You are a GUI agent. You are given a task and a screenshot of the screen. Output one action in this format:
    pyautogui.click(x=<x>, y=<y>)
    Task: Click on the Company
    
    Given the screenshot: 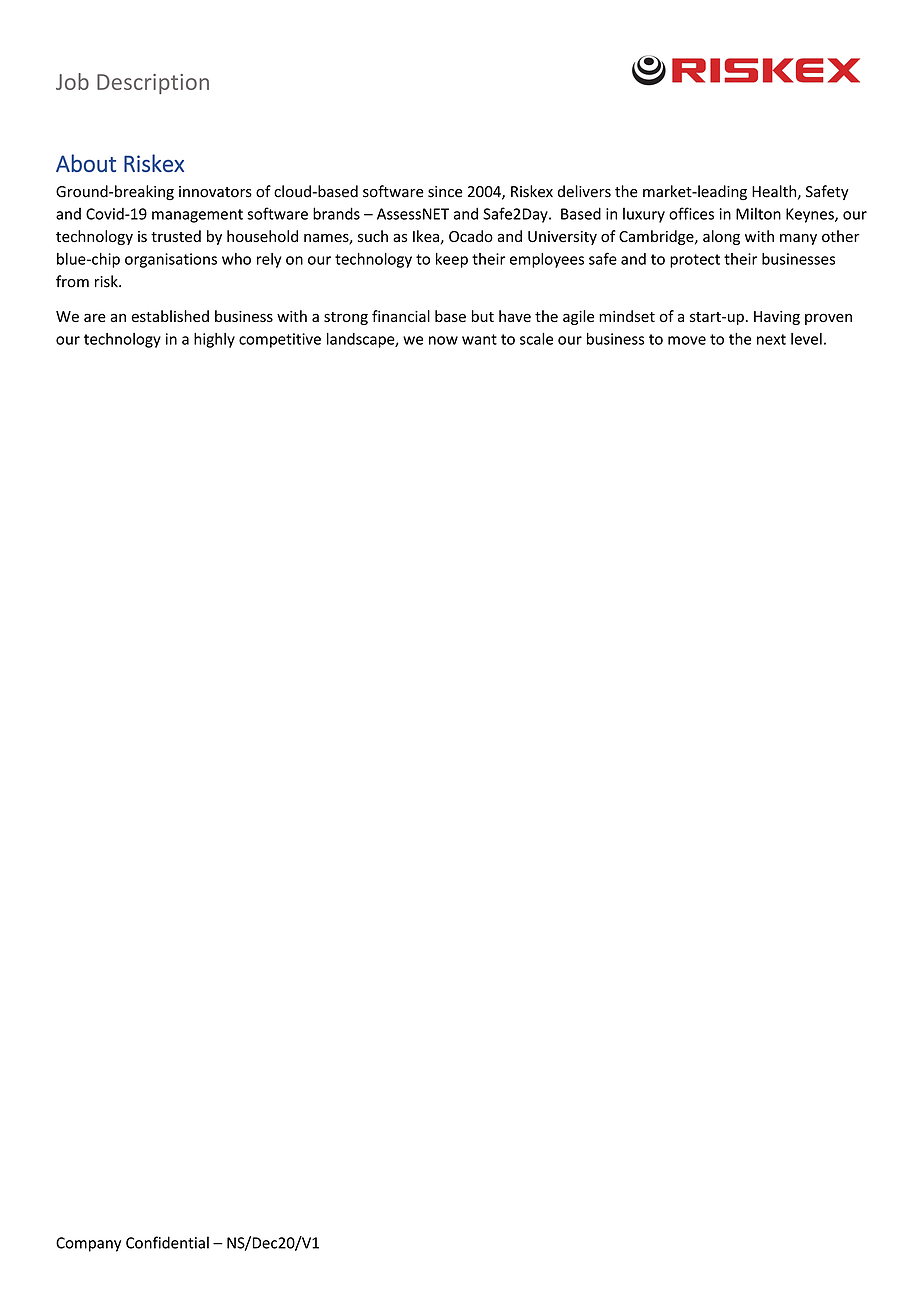 What is the action you would take?
    pyautogui.click(x=88, y=1244)
